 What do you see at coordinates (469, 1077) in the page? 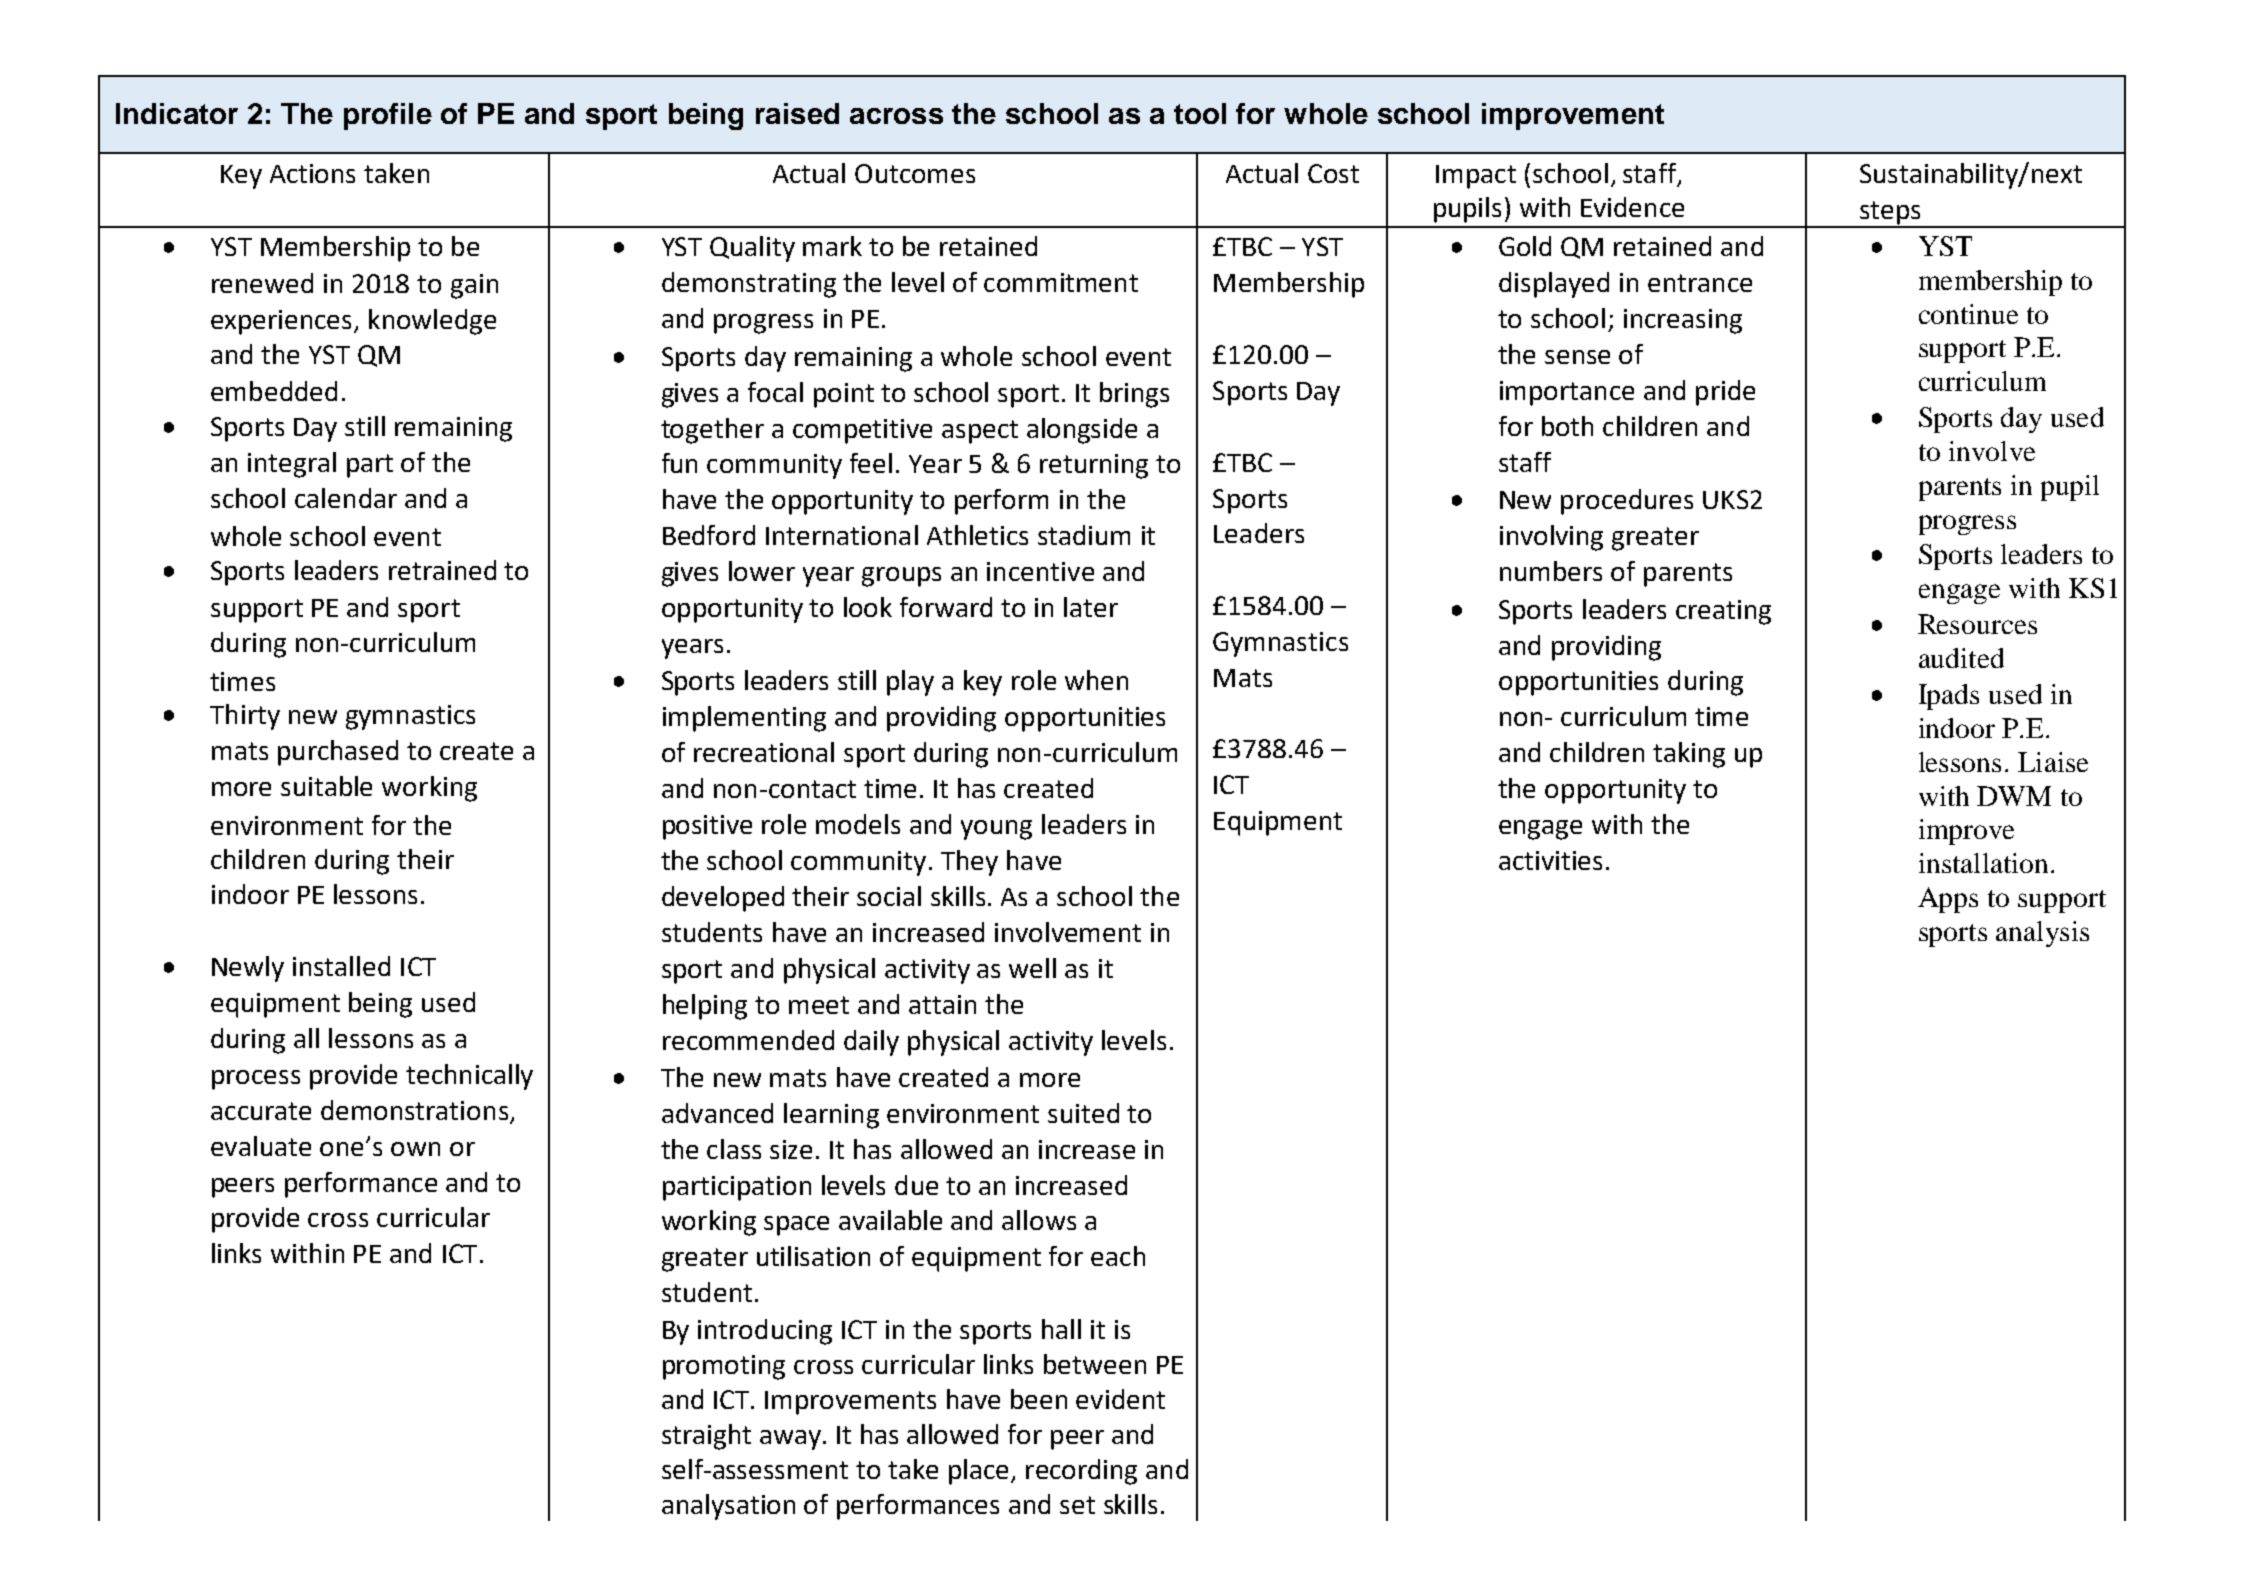
I see `technically` at bounding box center [469, 1077].
